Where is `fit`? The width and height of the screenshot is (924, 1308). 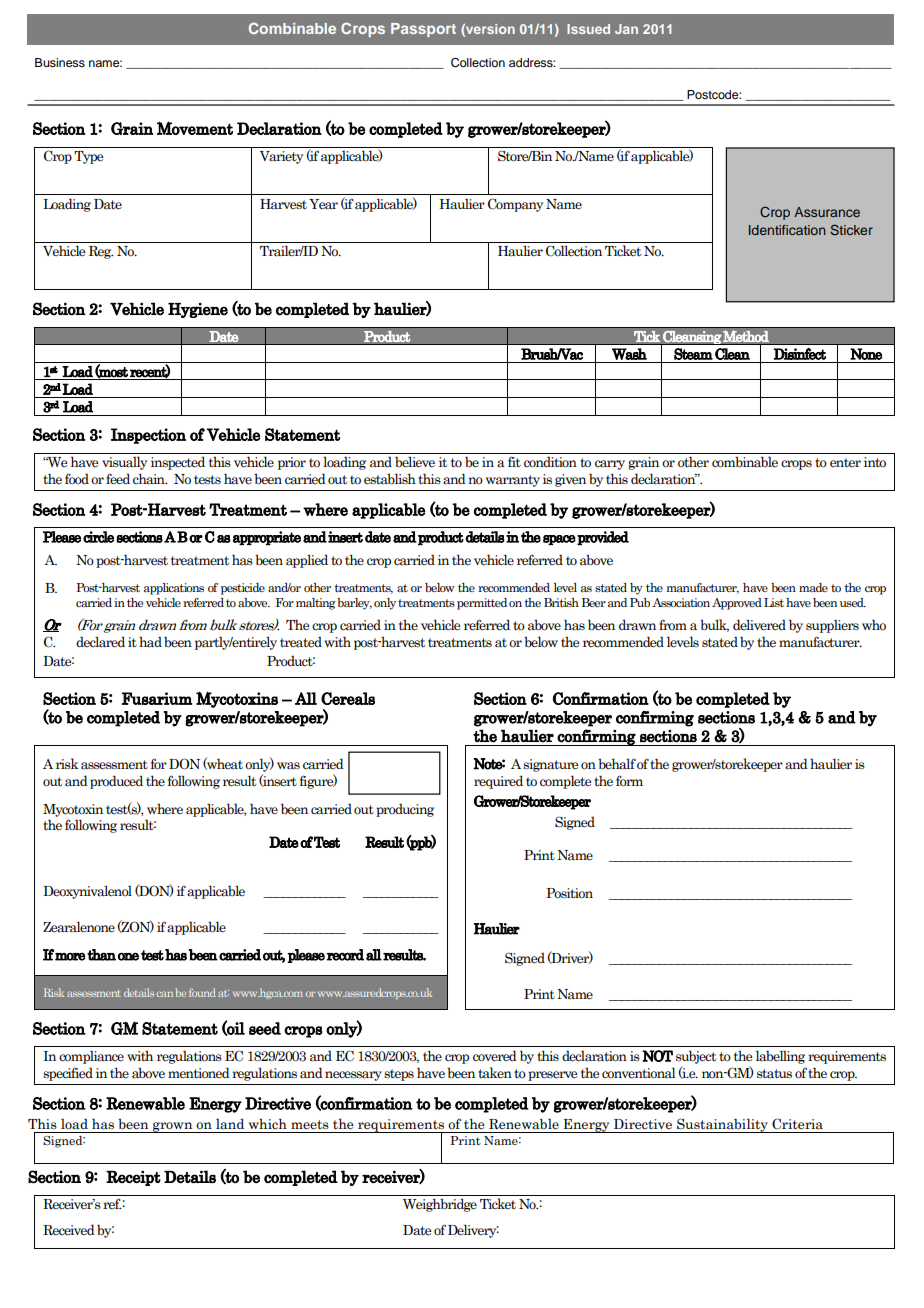
fit is located at coordinates (514, 461).
